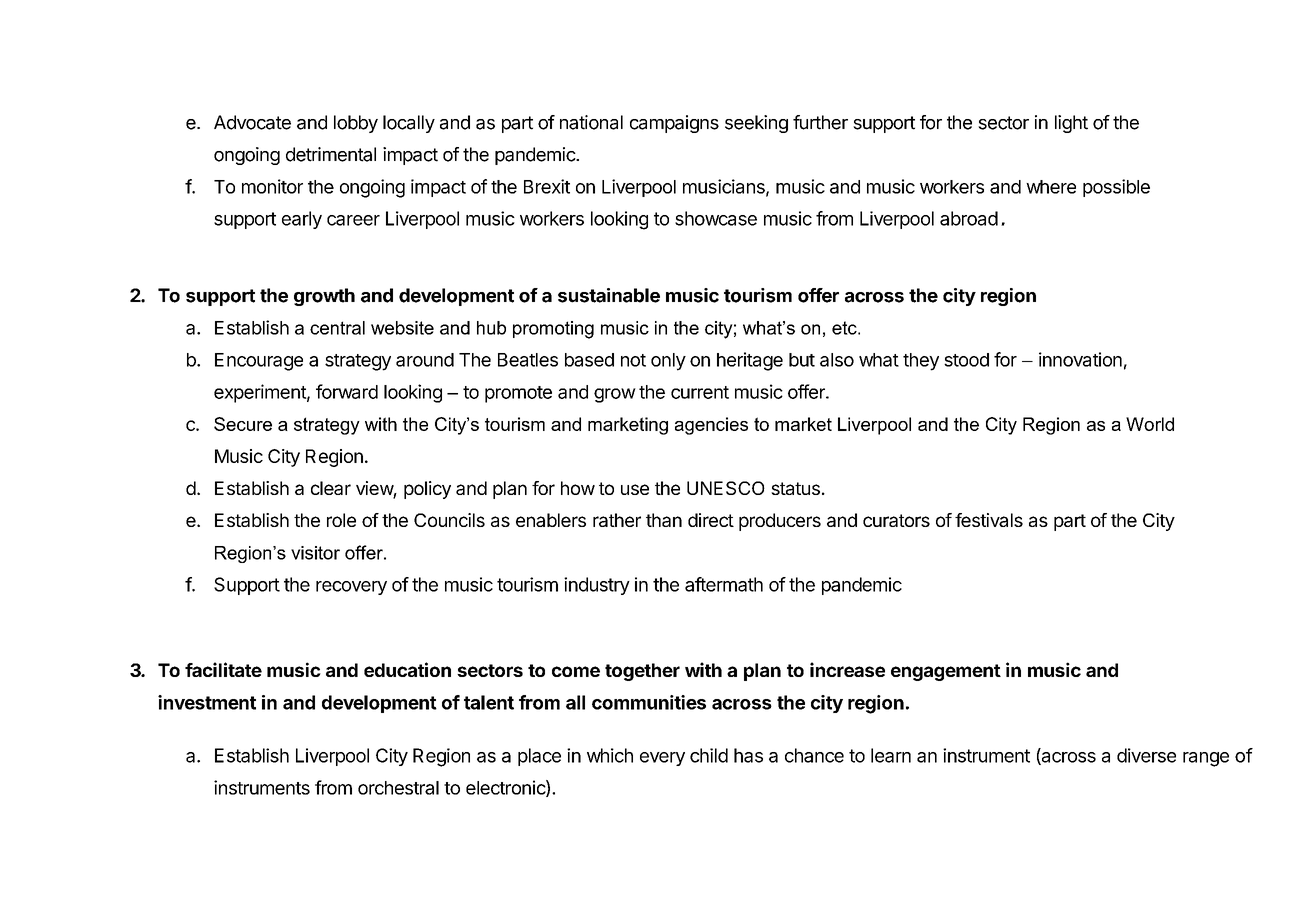 This image has height=924, width=1308. I want to click on orchestral, so click(398, 788).
